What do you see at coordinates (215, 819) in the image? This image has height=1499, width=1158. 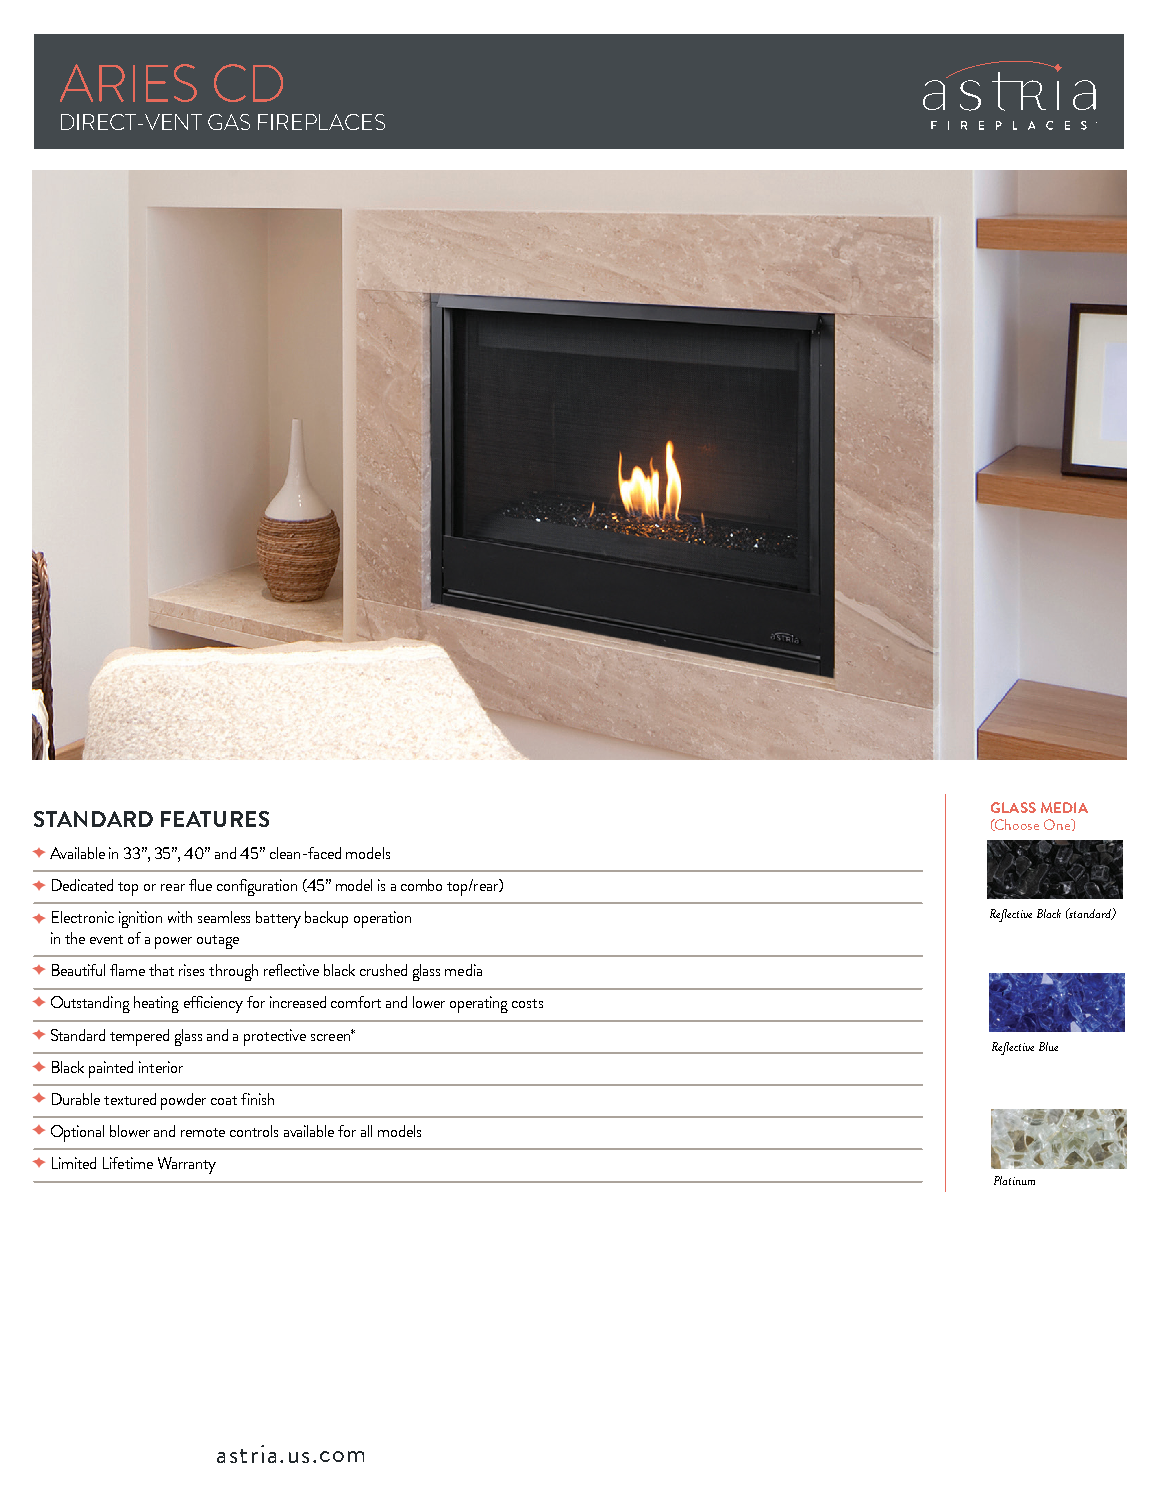 I see `FEATURES` at bounding box center [215, 819].
